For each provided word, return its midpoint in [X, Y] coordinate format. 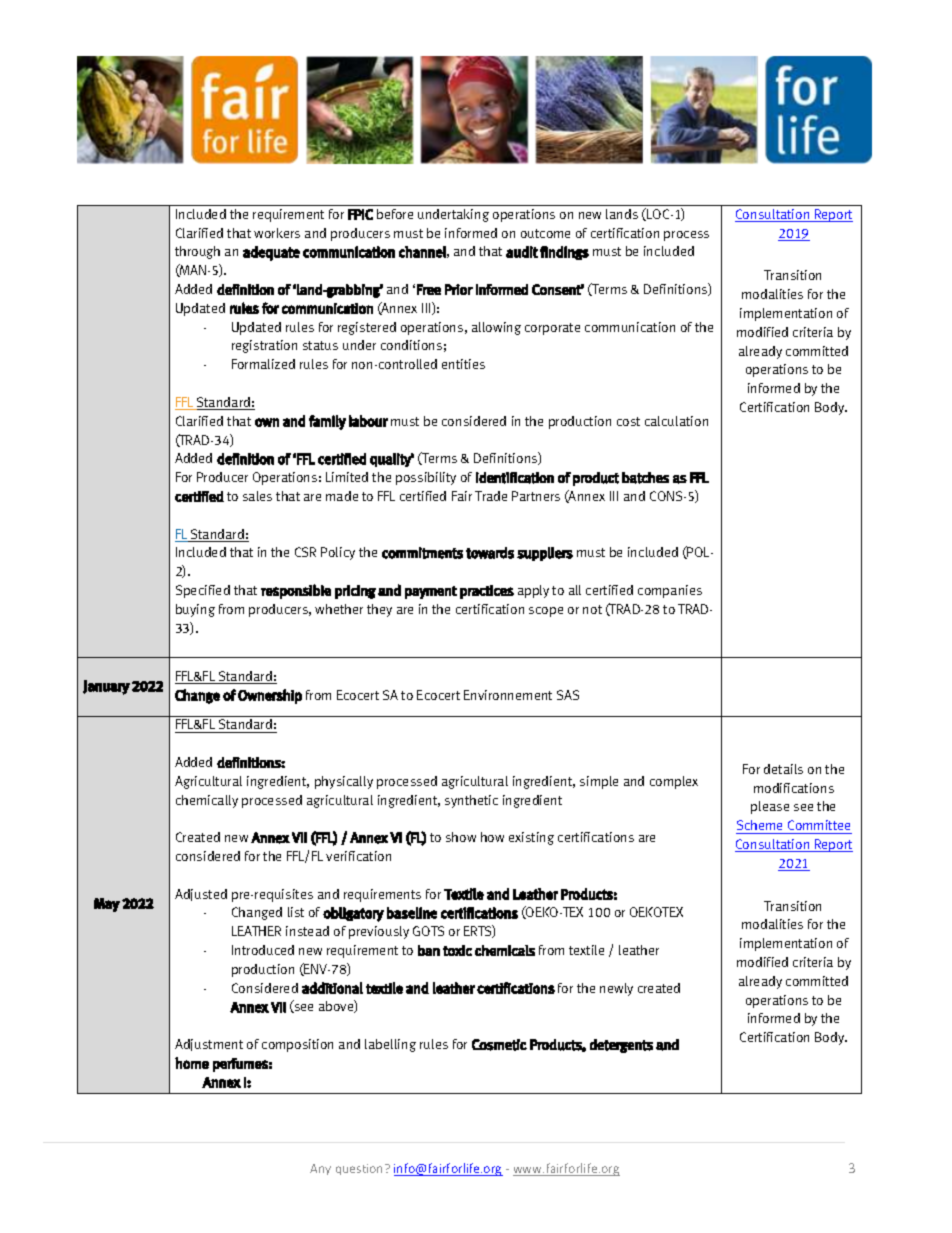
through [197, 252]
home [192, 1063]
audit [522, 252]
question [361, 1169]
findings [564, 253]
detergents [621, 1046]
